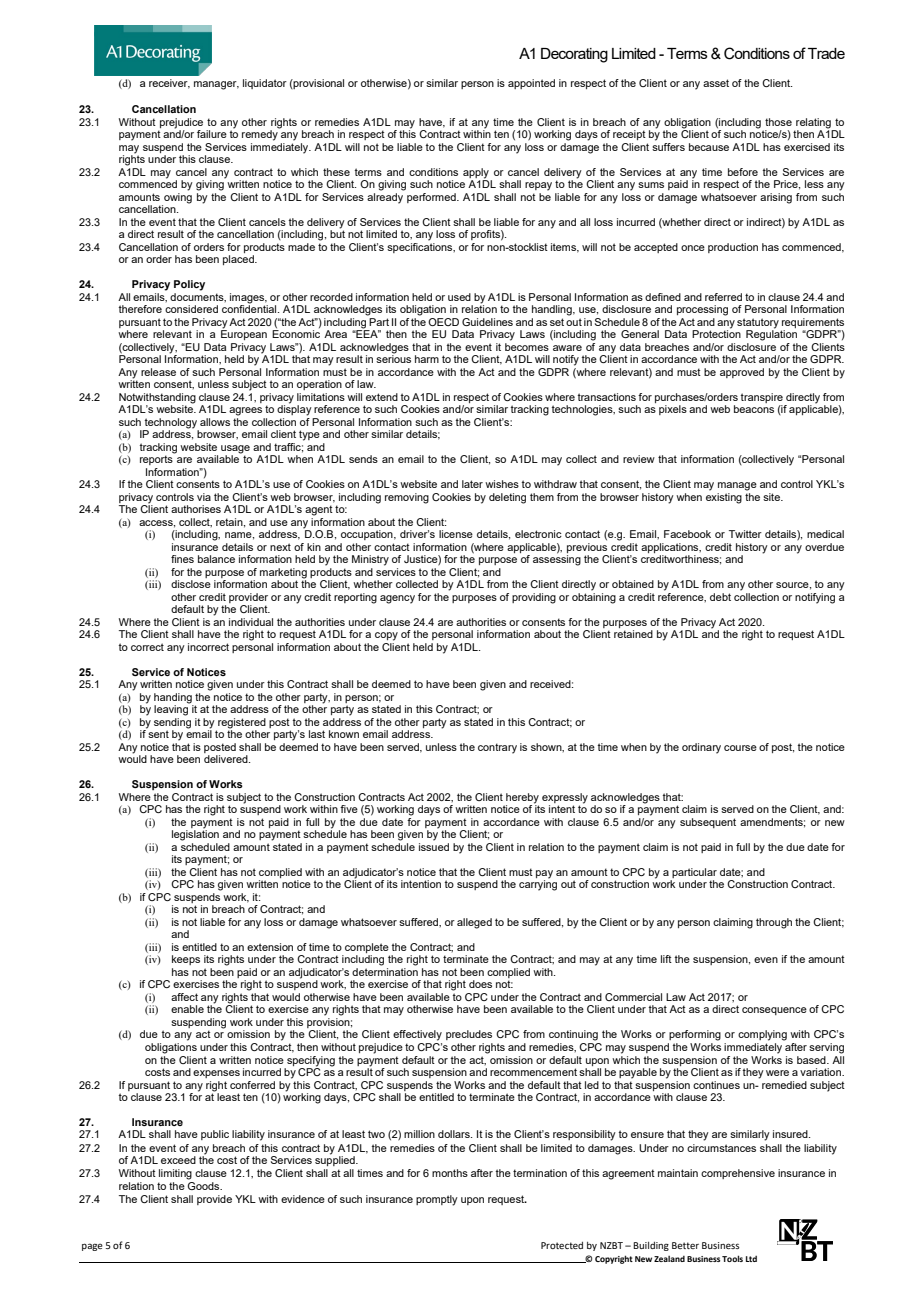 This screenshot has width=924, height=1308. What do you see at coordinates (205, 1186) in the screenshot?
I see `Goods` at bounding box center [205, 1186].
